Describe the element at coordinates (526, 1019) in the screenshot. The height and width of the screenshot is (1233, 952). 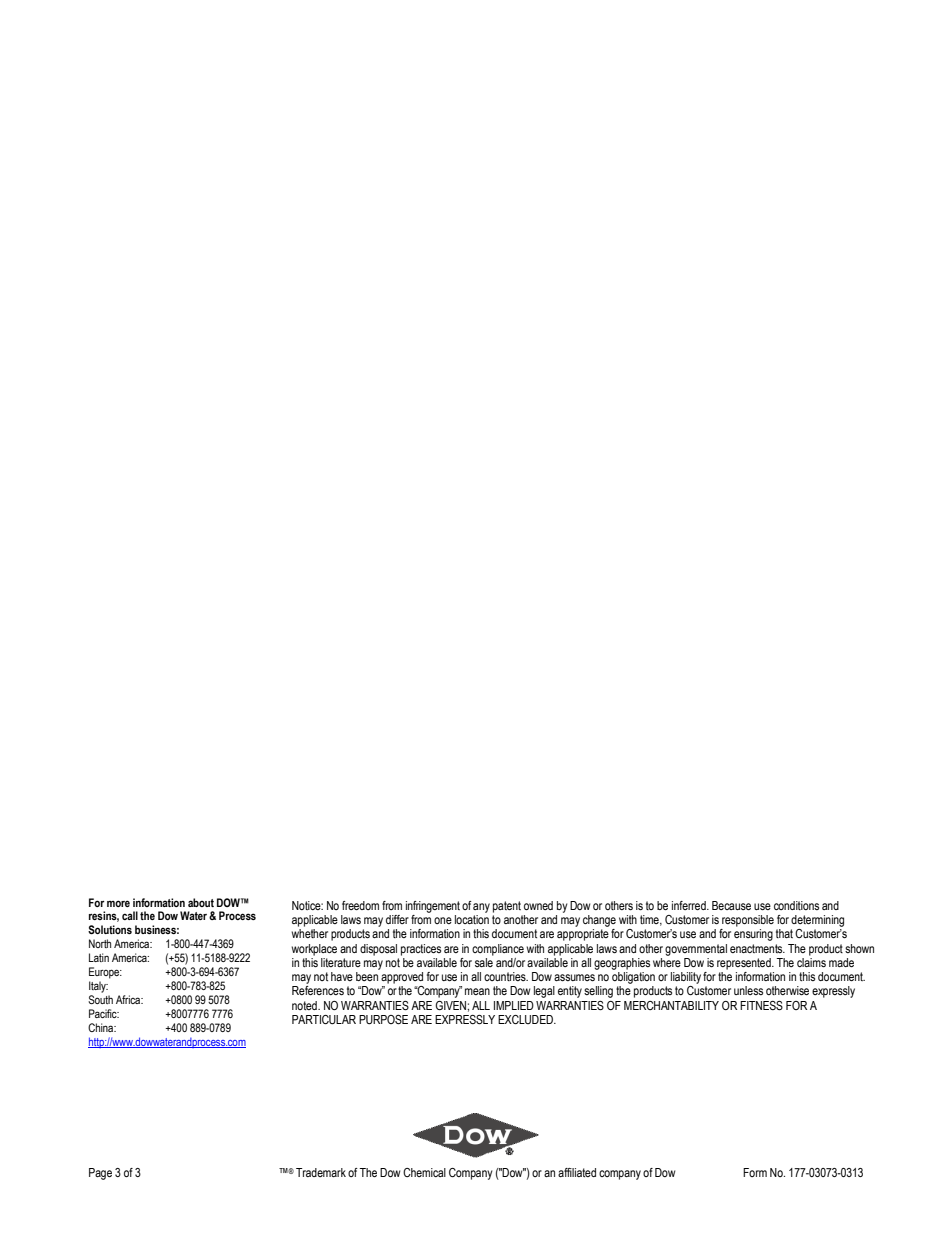
I see `EXCLUDED` at that location.
